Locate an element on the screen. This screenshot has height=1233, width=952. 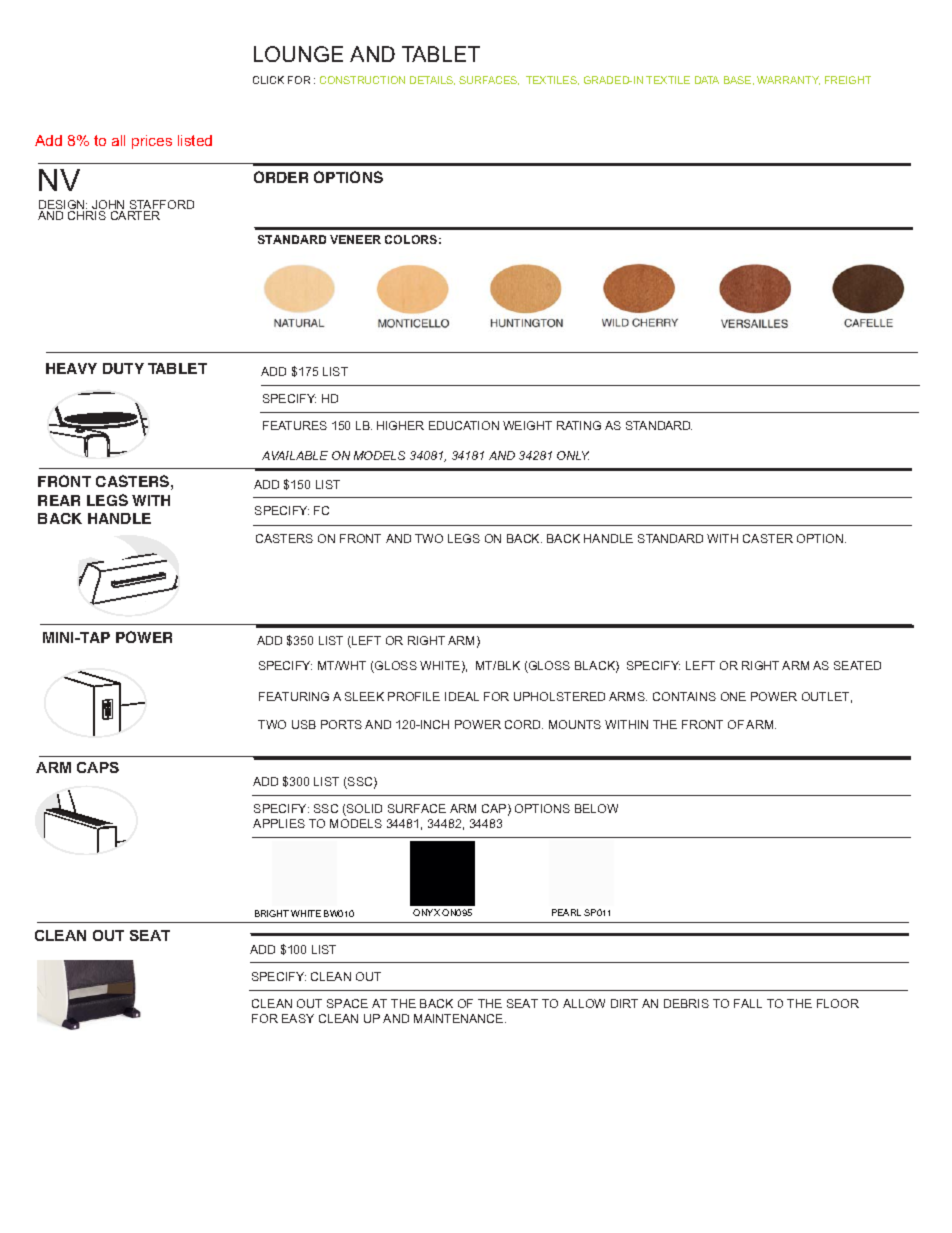
REAR is located at coordinates (59, 500).
